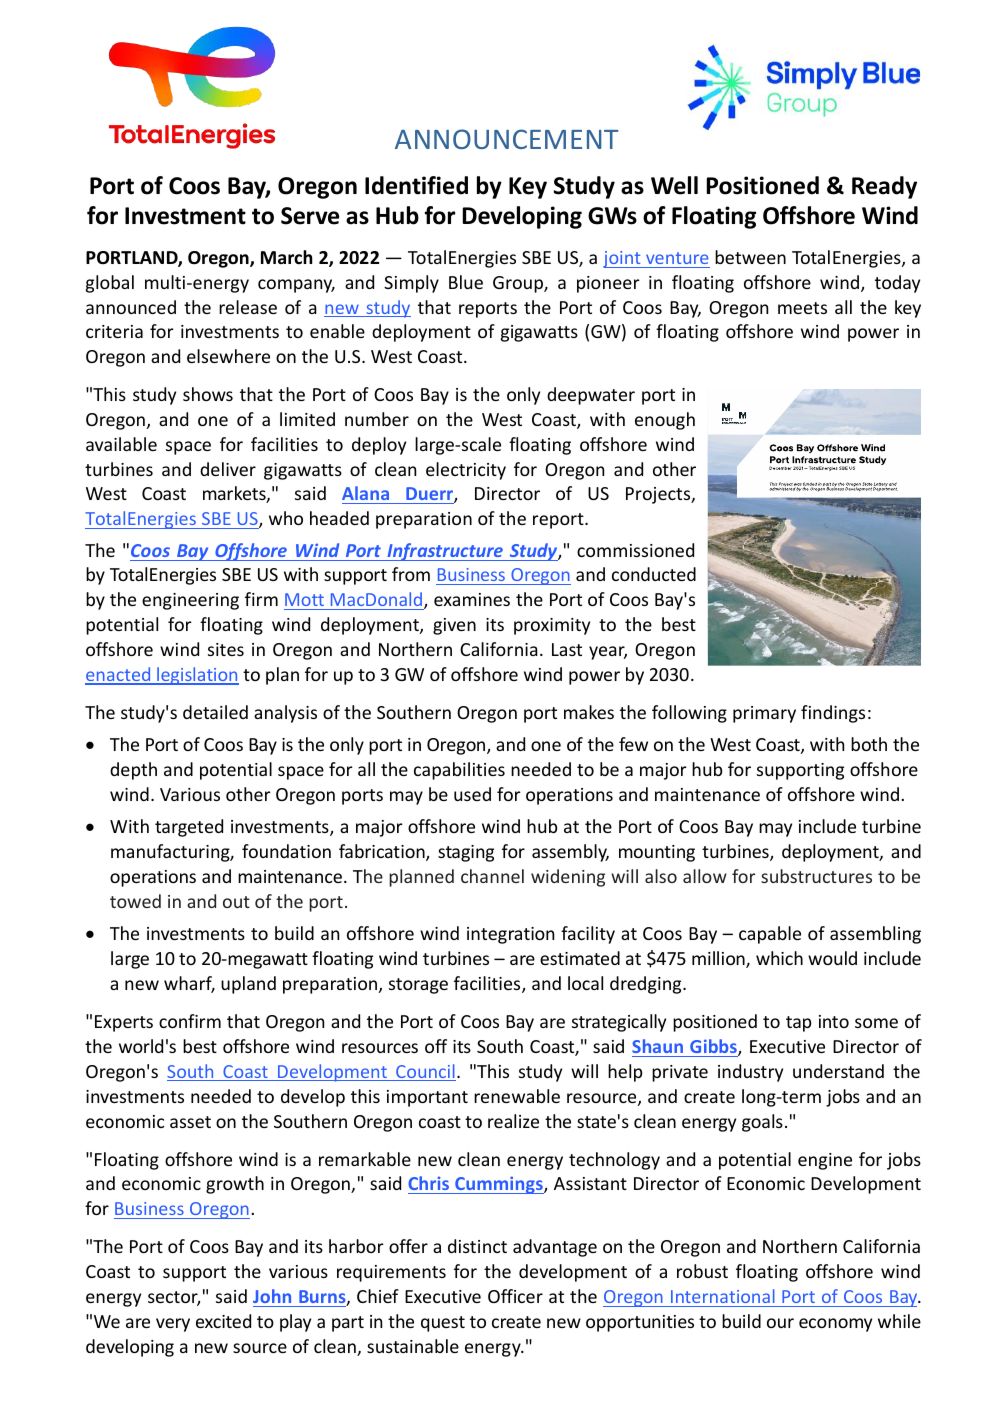  Describe the element at coordinates (833, 714) in the screenshot. I see `findings` at that location.
